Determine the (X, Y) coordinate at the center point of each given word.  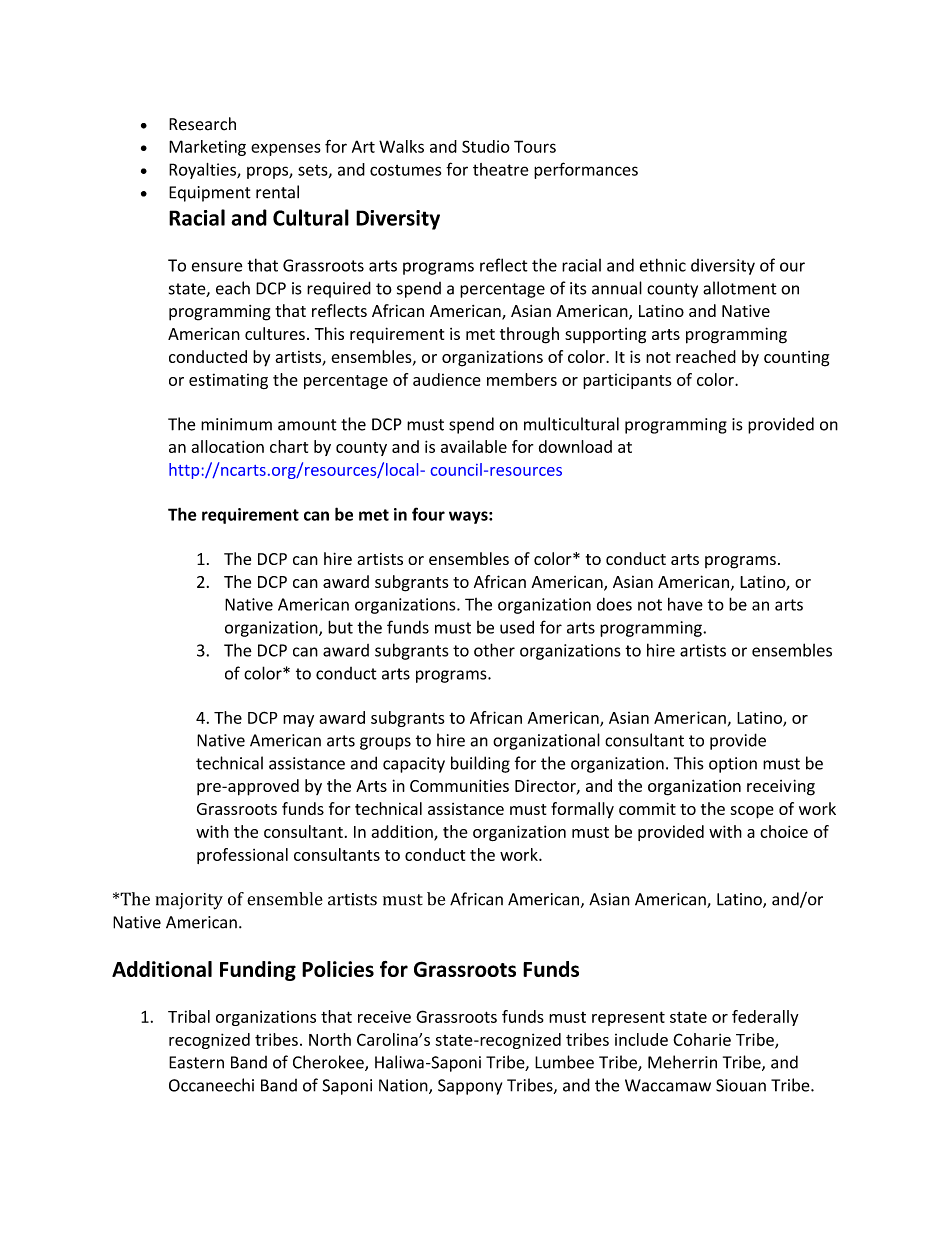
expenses (286, 149)
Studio (486, 146)
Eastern (196, 1062)
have (685, 604)
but (340, 627)
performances (586, 170)
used (517, 627)
